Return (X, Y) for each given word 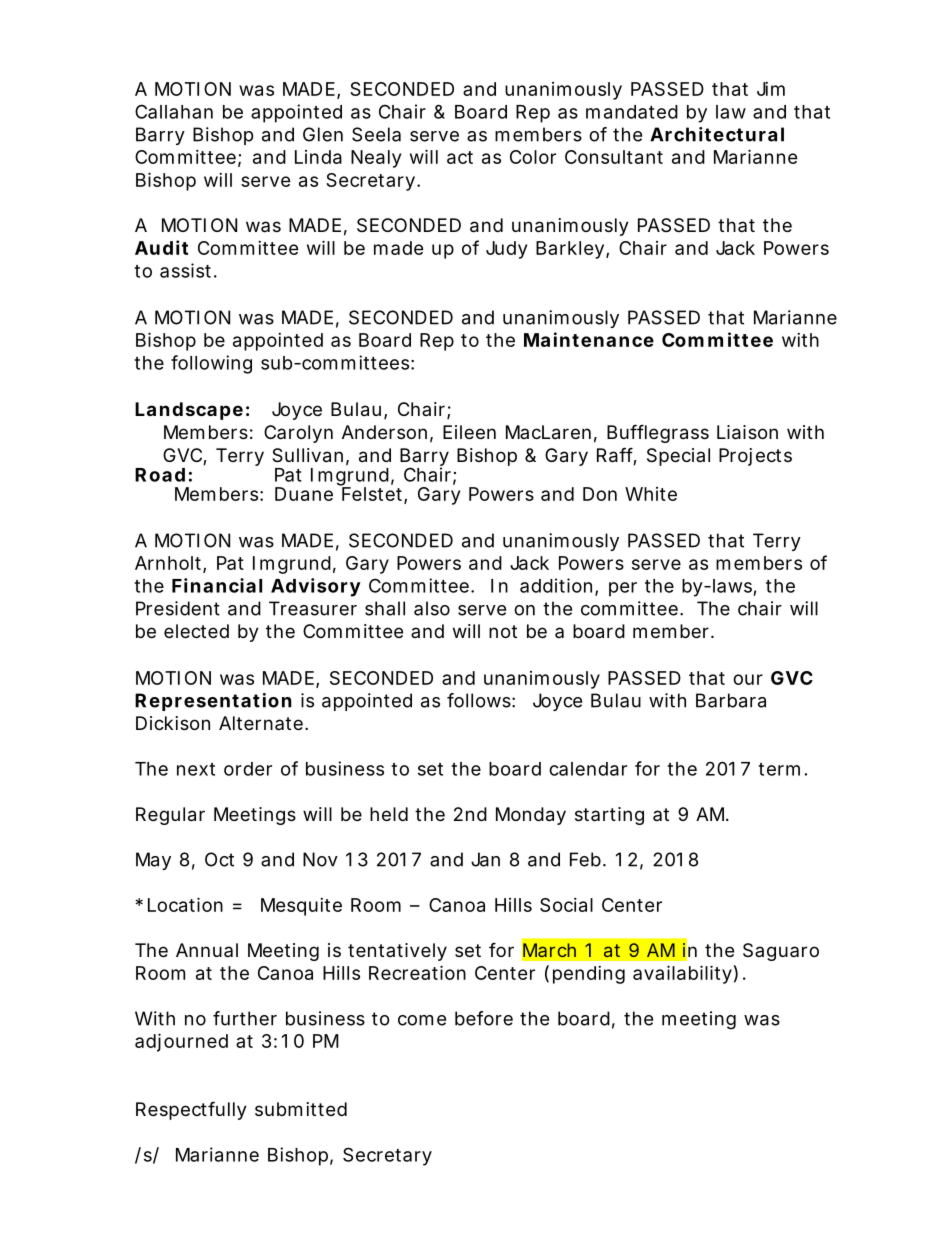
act (460, 157)
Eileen (469, 432)
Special (678, 457)
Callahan (174, 111)
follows (481, 700)
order (248, 769)
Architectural (717, 134)
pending (589, 975)
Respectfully (191, 1110)
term (782, 769)
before (484, 1018)
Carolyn (298, 434)
